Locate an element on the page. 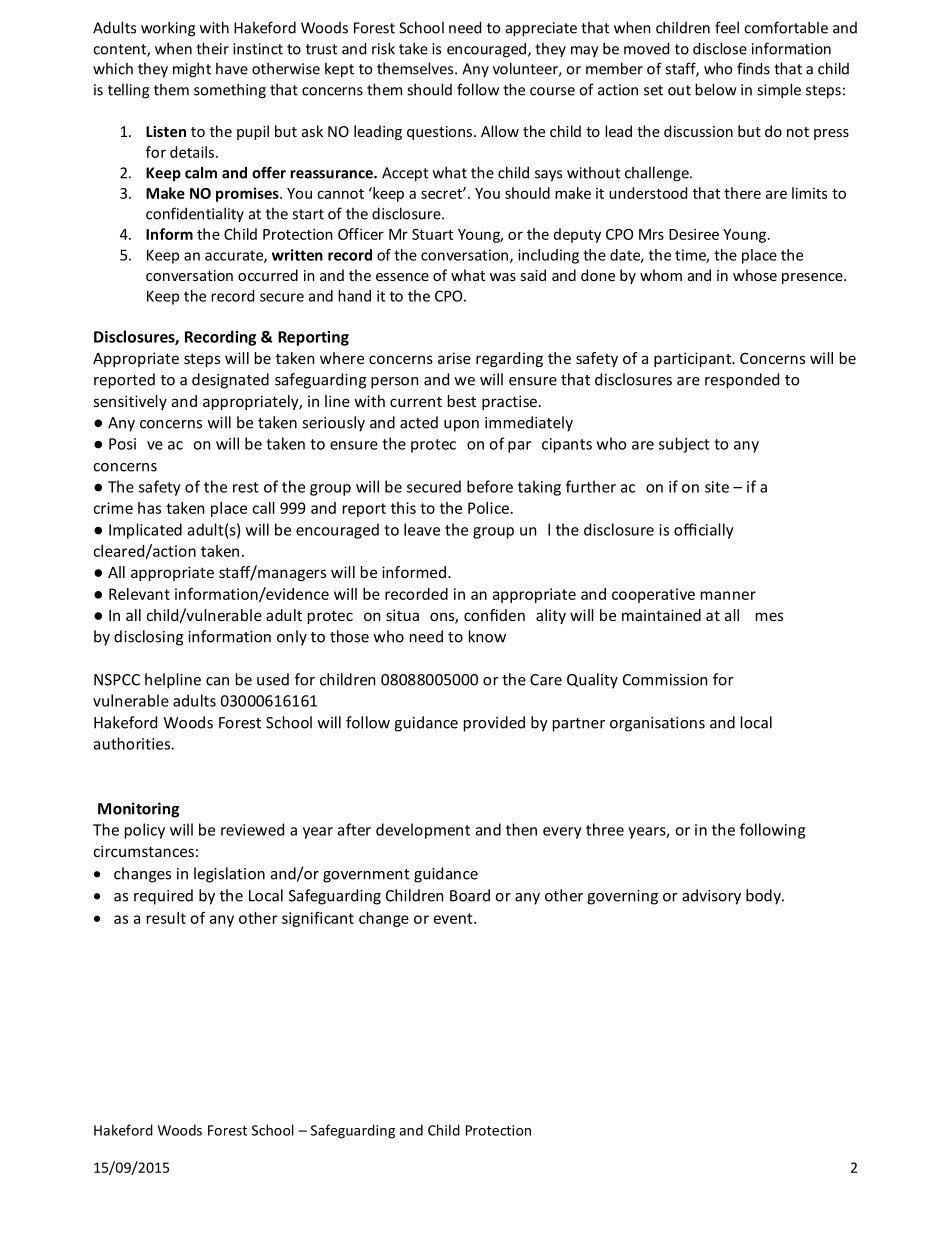  appreciate is located at coordinates (541, 29).
